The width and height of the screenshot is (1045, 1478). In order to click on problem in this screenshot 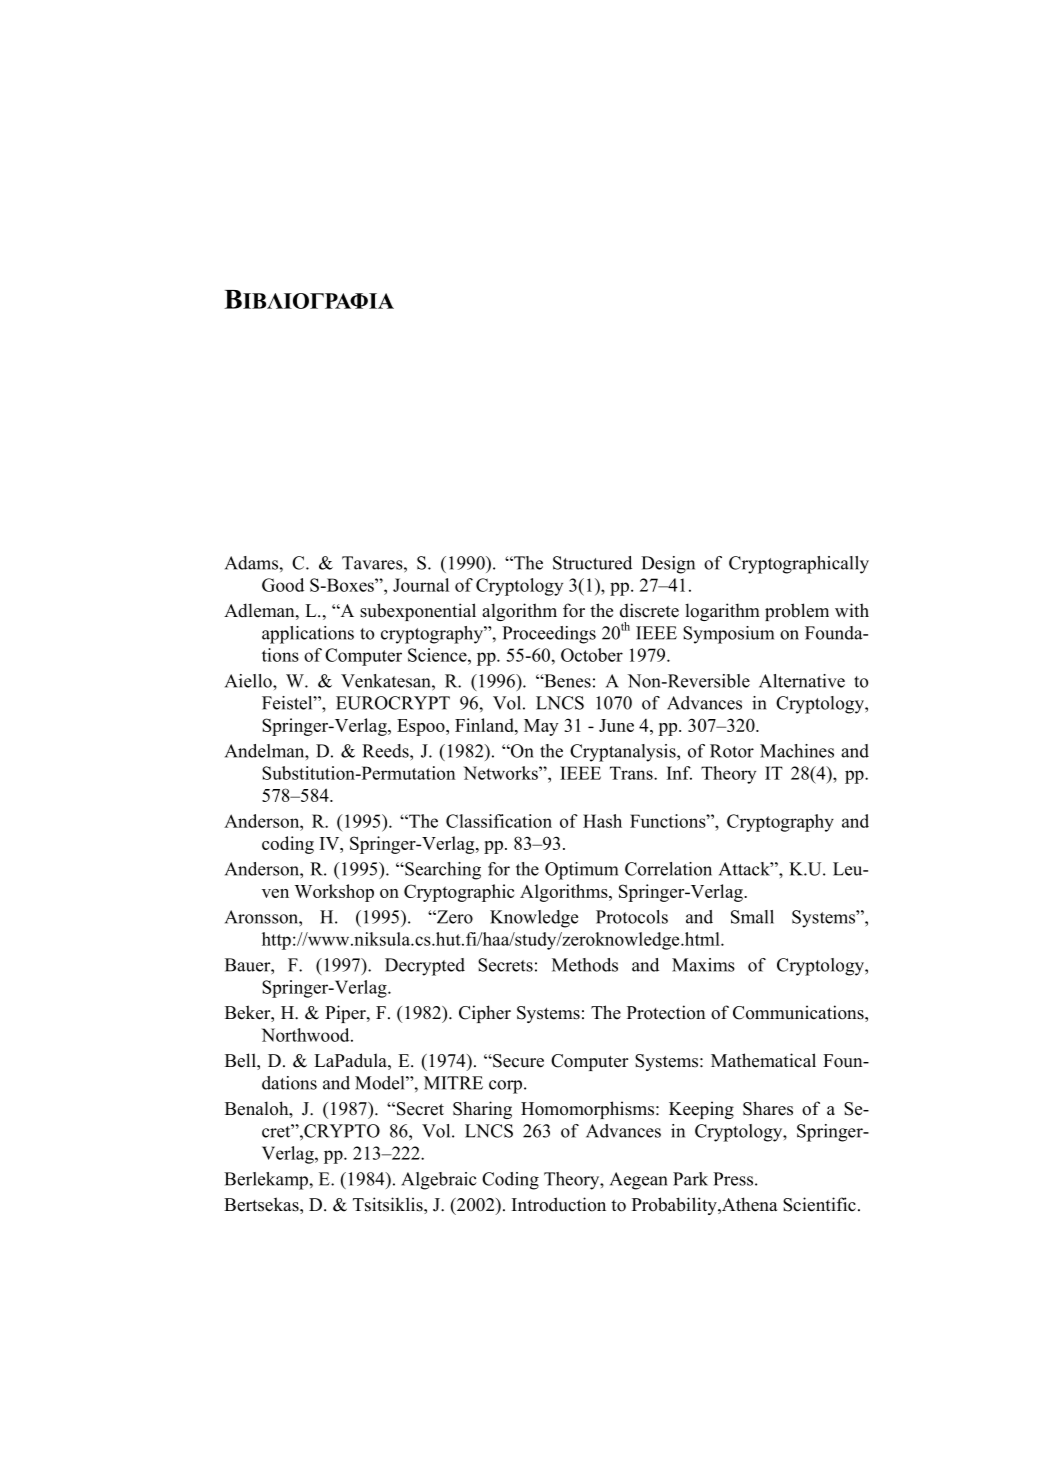, I will do `click(797, 612)`.
